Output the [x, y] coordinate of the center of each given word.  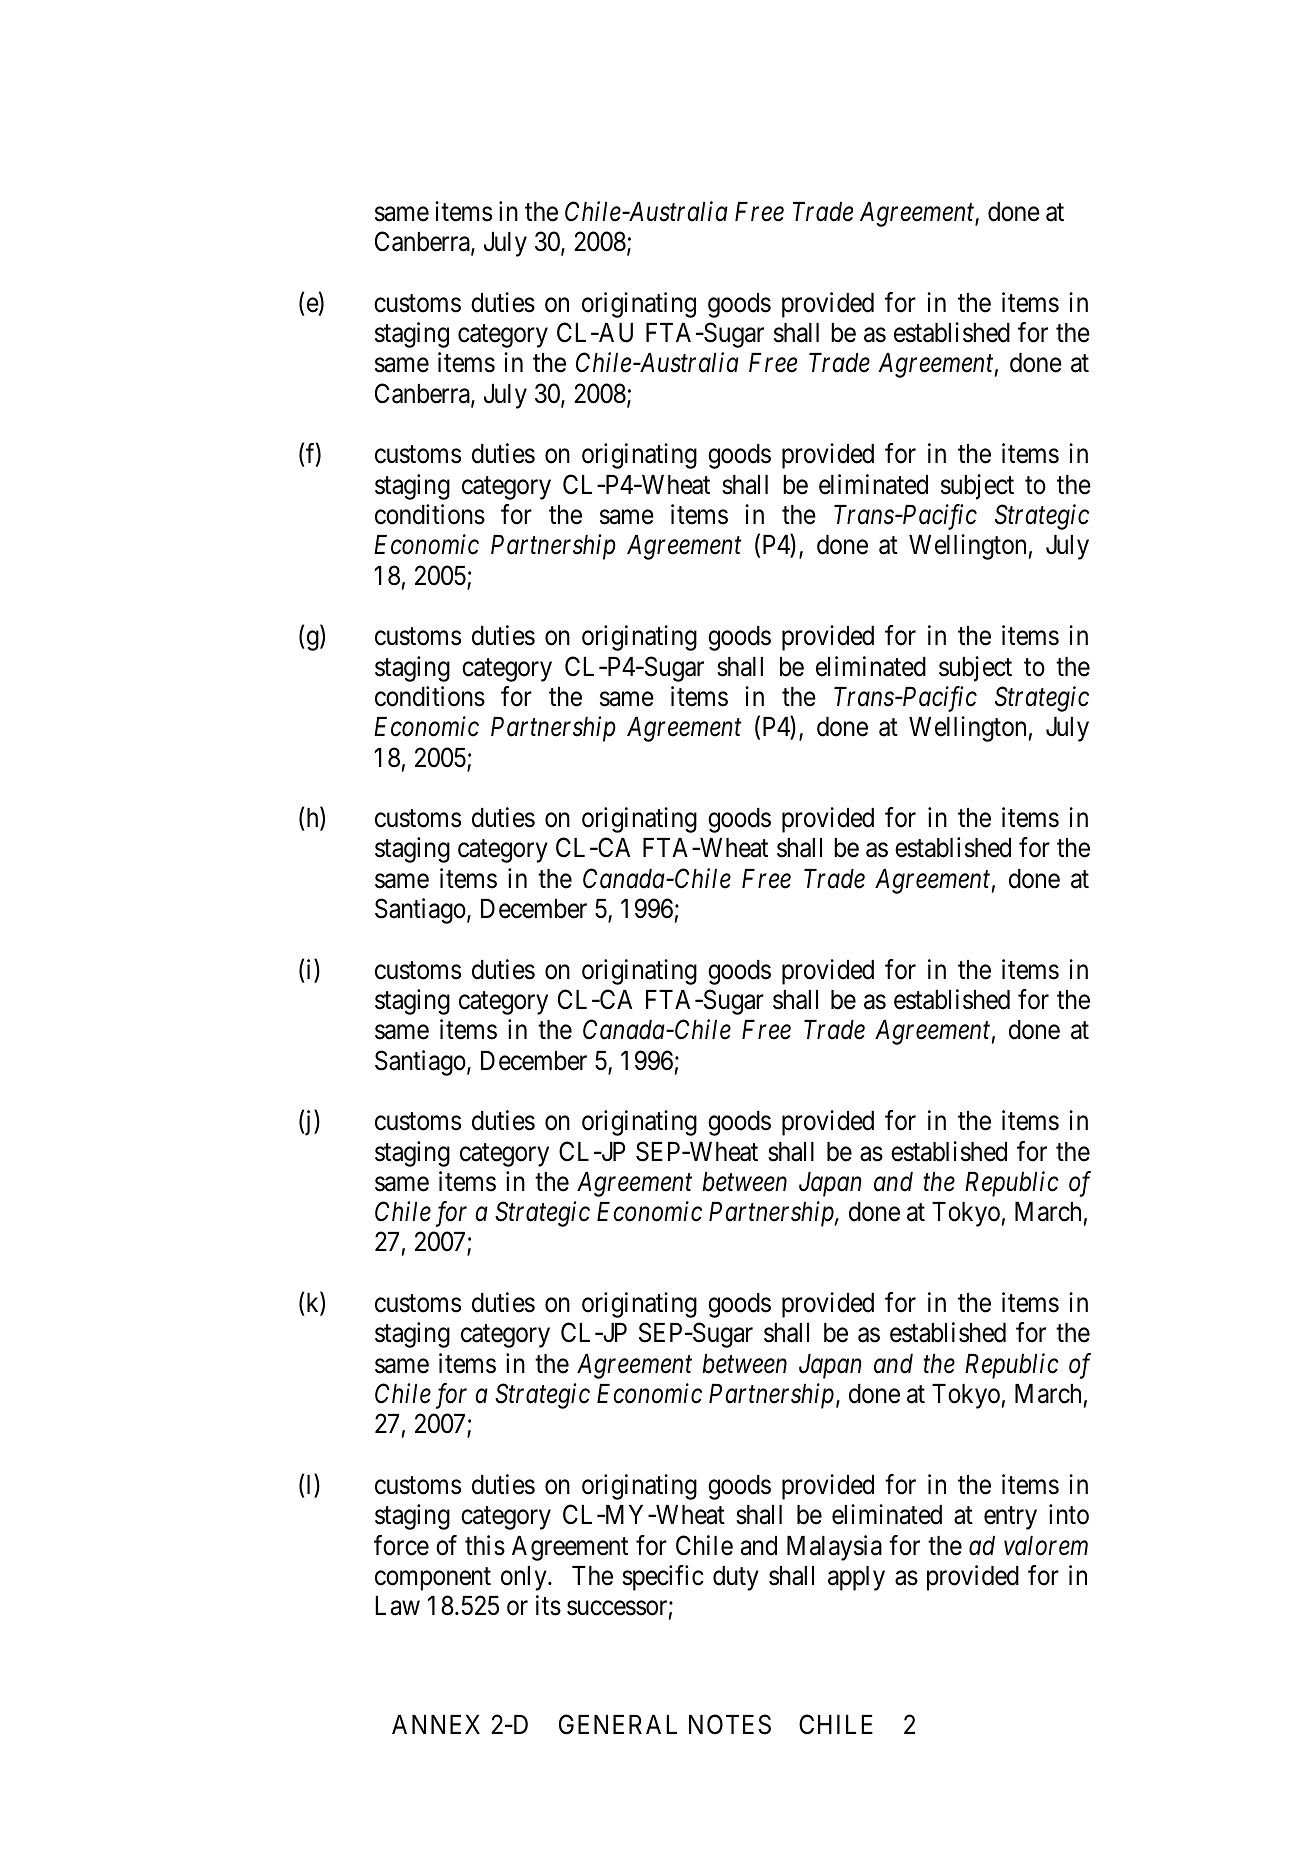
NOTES [730, 1724]
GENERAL [618, 1724]
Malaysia [834, 1548]
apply [856, 1578]
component [433, 1579]
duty [736, 1578]
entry [1010, 1518]
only [525, 1578]
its [548, 1605]
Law [397, 1606]
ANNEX [436, 1724]
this [485, 1545]
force [401, 1545]
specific [663, 1578]
